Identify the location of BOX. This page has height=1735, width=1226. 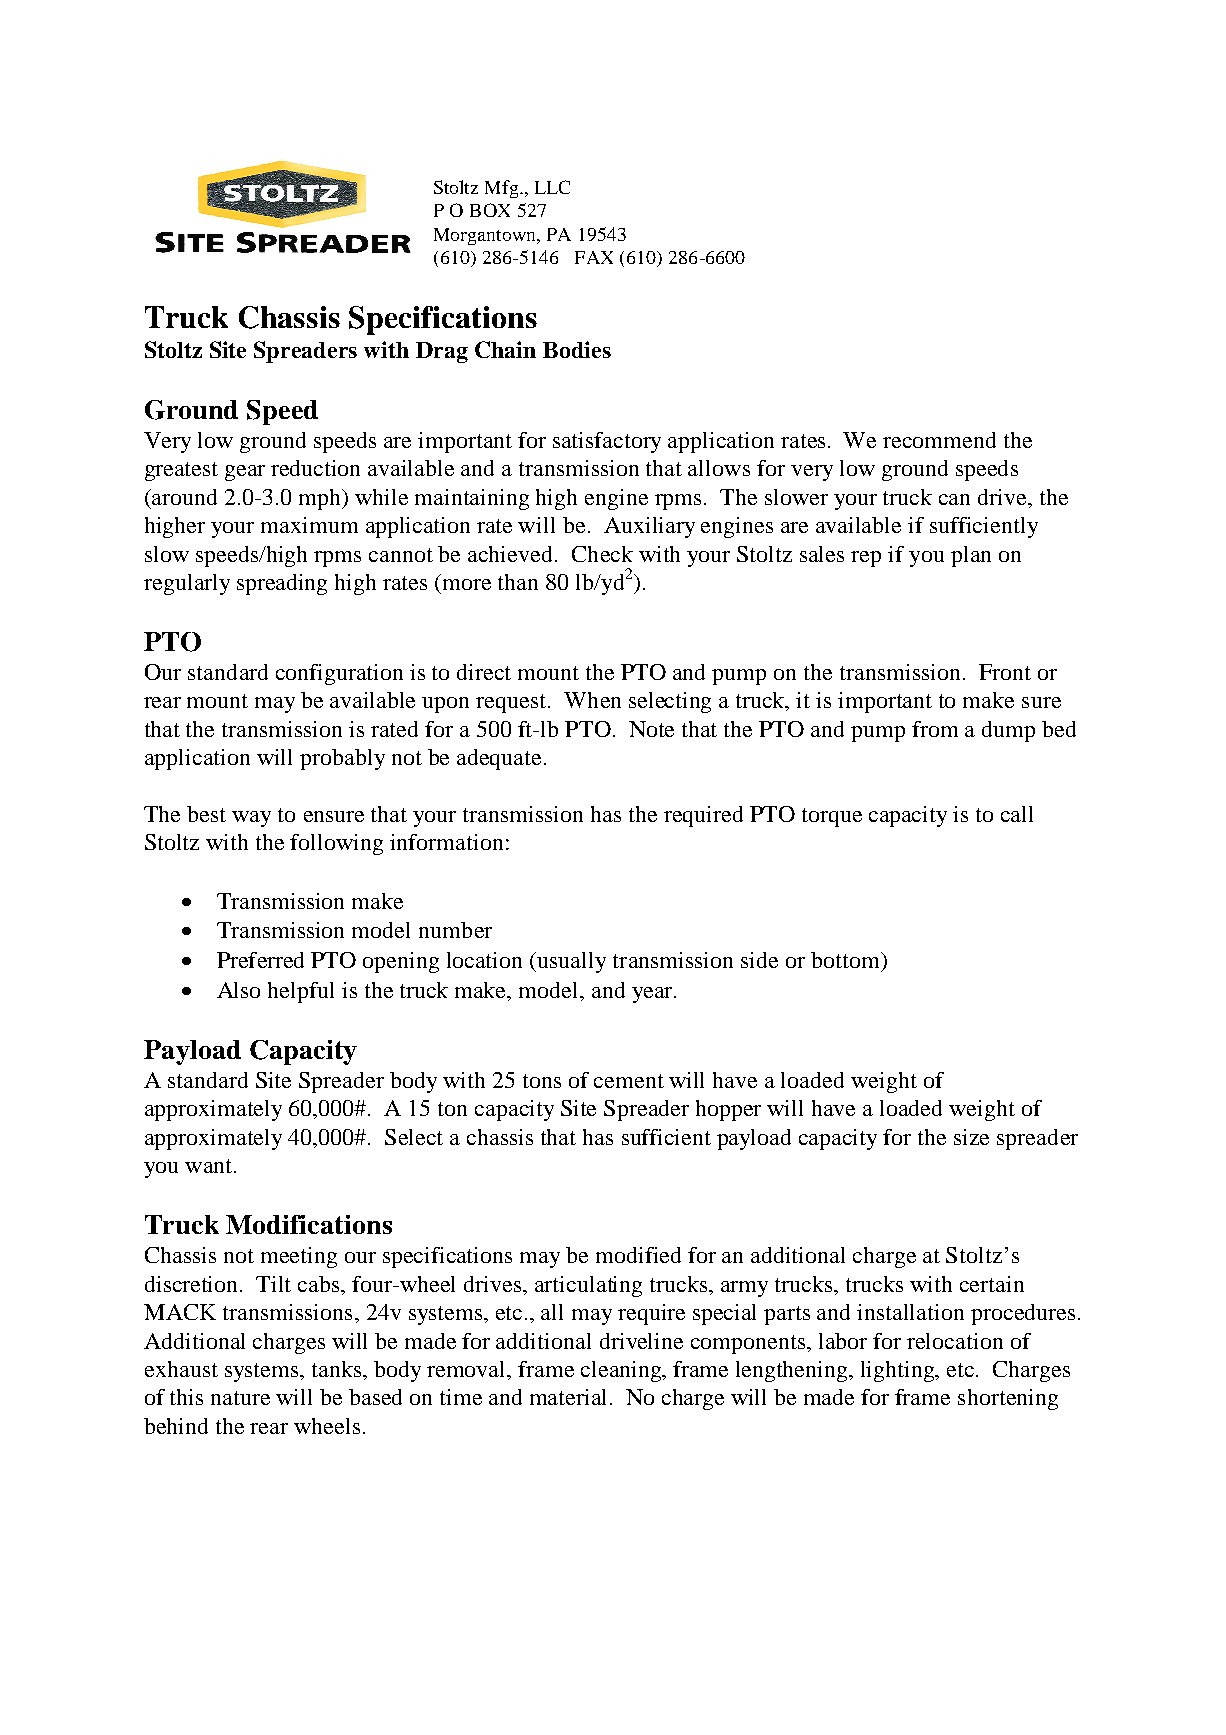
(490, 210).
